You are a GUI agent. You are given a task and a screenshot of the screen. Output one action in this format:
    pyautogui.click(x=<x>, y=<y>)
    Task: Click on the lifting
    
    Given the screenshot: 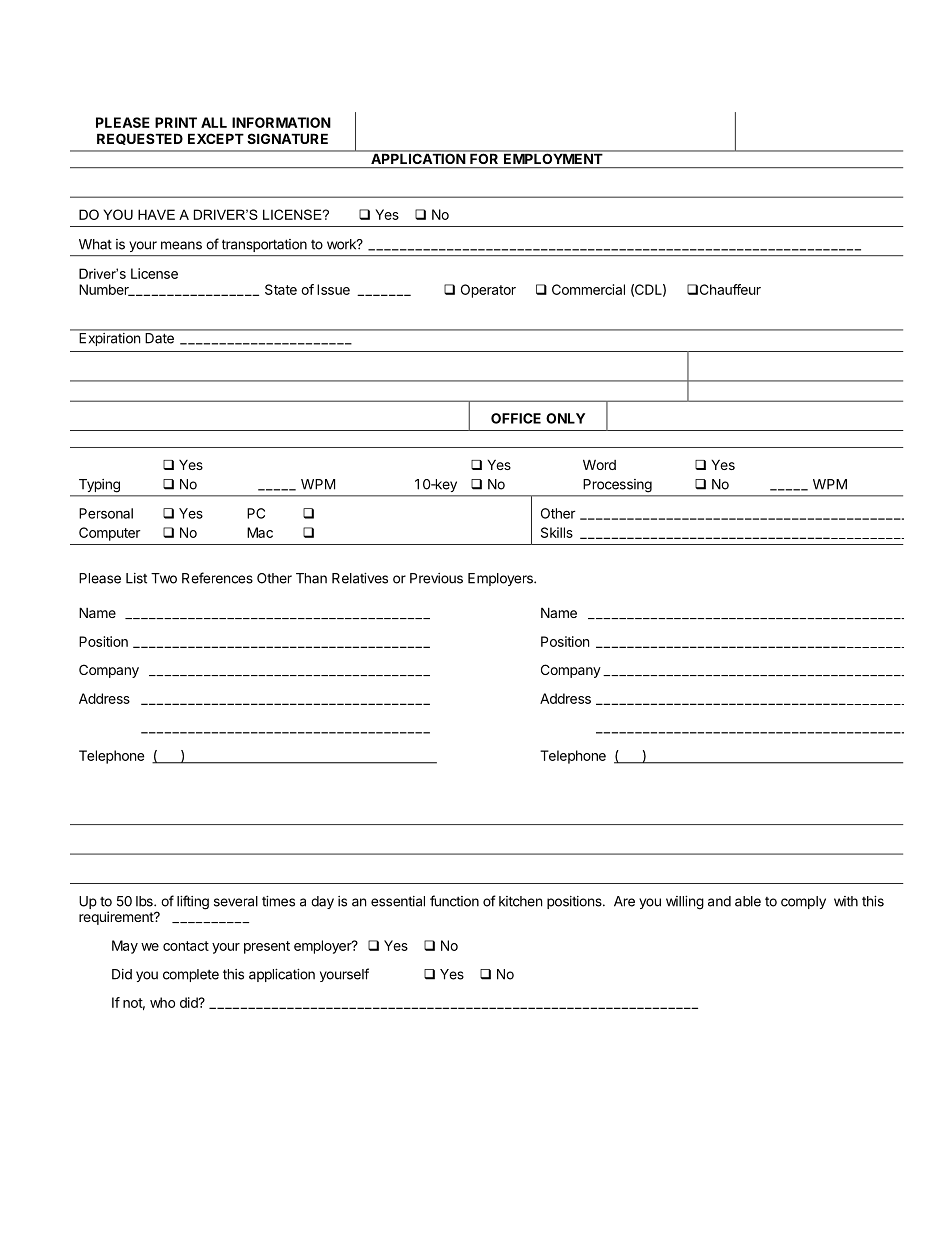 What is the action you would take?
    pyautogui.click(x=193, y=902)
